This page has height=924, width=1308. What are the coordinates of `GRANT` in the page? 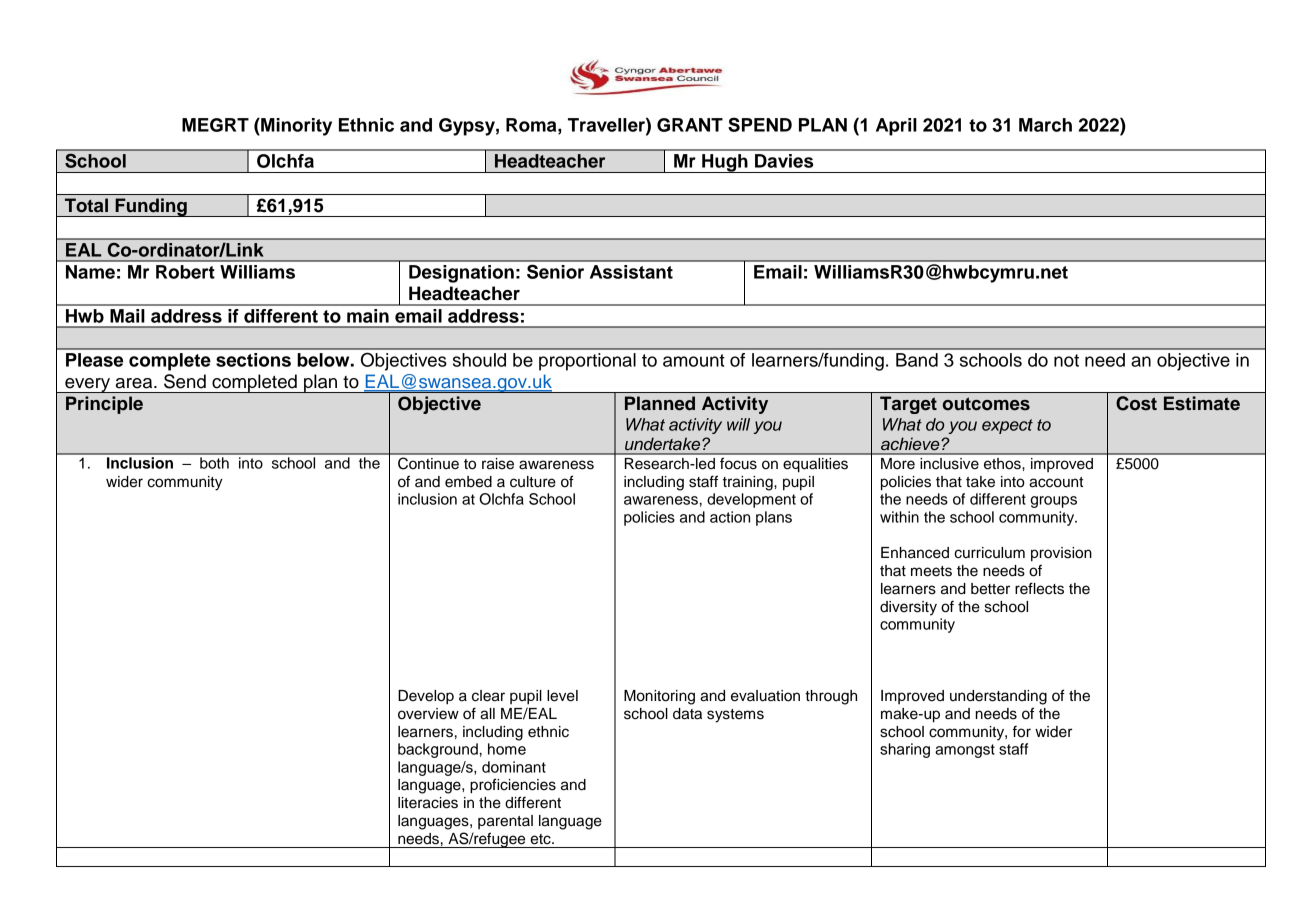 It's located at (690, 125).
